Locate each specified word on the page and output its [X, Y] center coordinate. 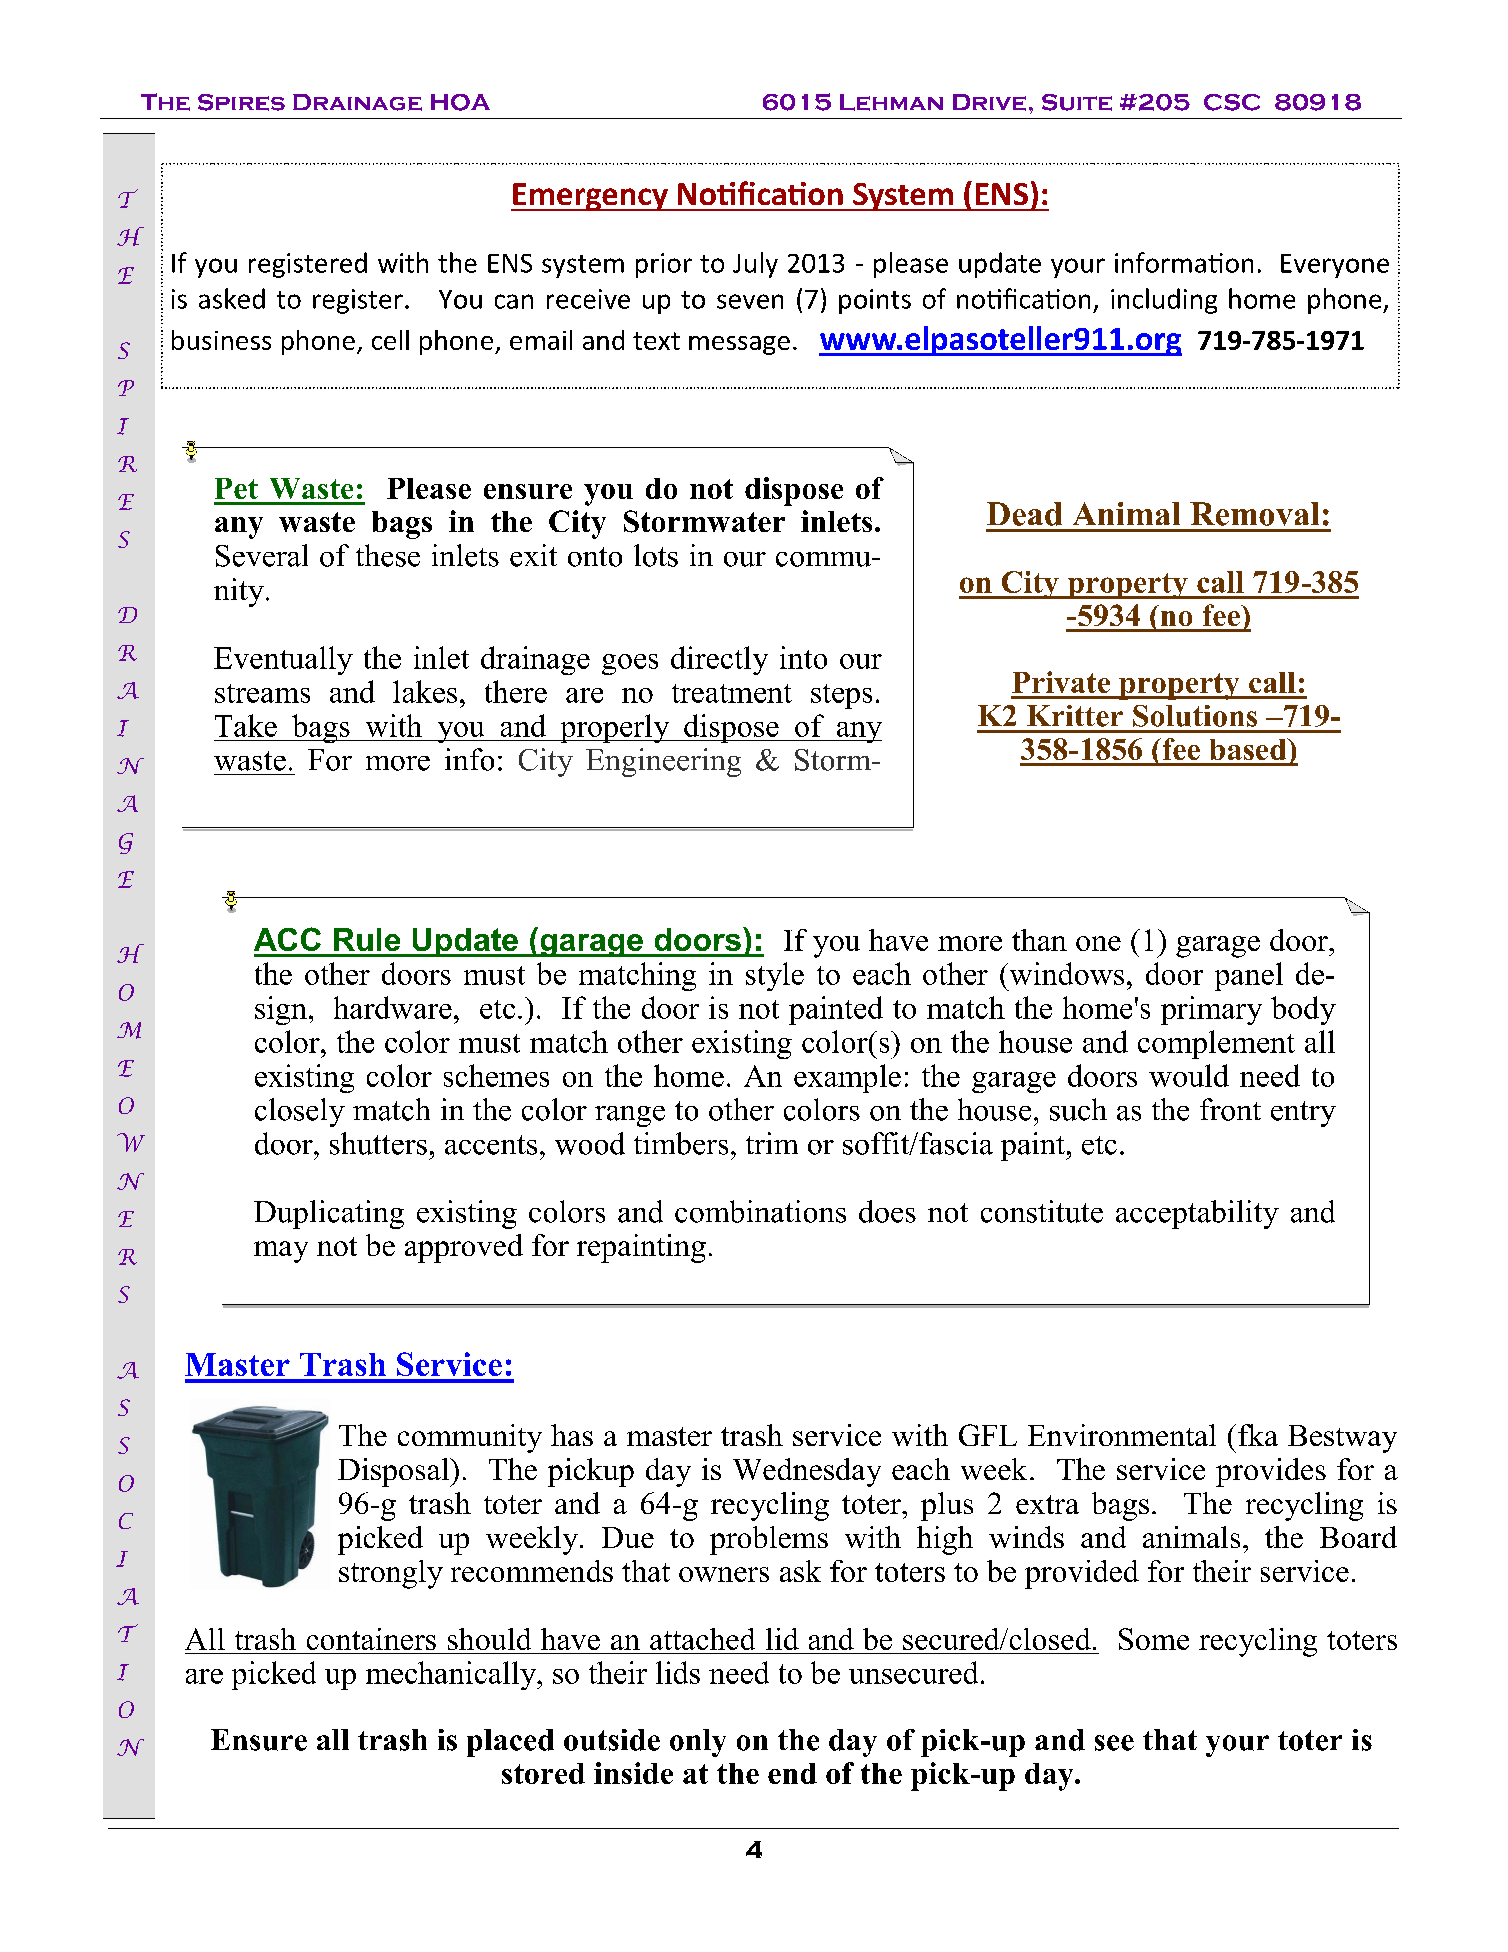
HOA [460, 102]
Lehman [891, 102]
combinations [760, 1211]
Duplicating [329, 1214]
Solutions [1195, 716]
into [803, 657]
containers [371, 1639]
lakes [425, 691]
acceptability [1197, 1214]
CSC [1232, 102]
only [698, 1743]
